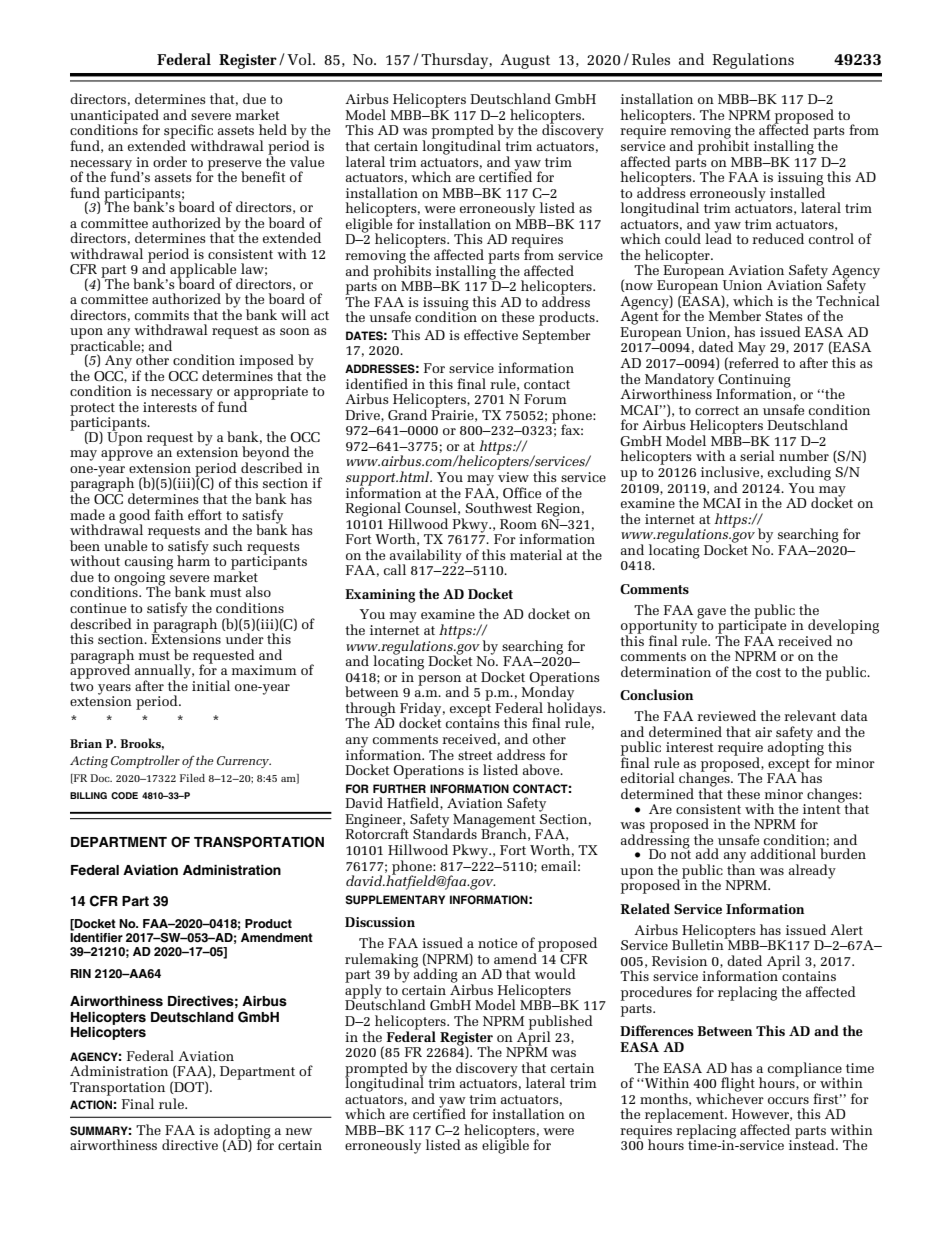  I want to click on specific, so click(189, 132).
